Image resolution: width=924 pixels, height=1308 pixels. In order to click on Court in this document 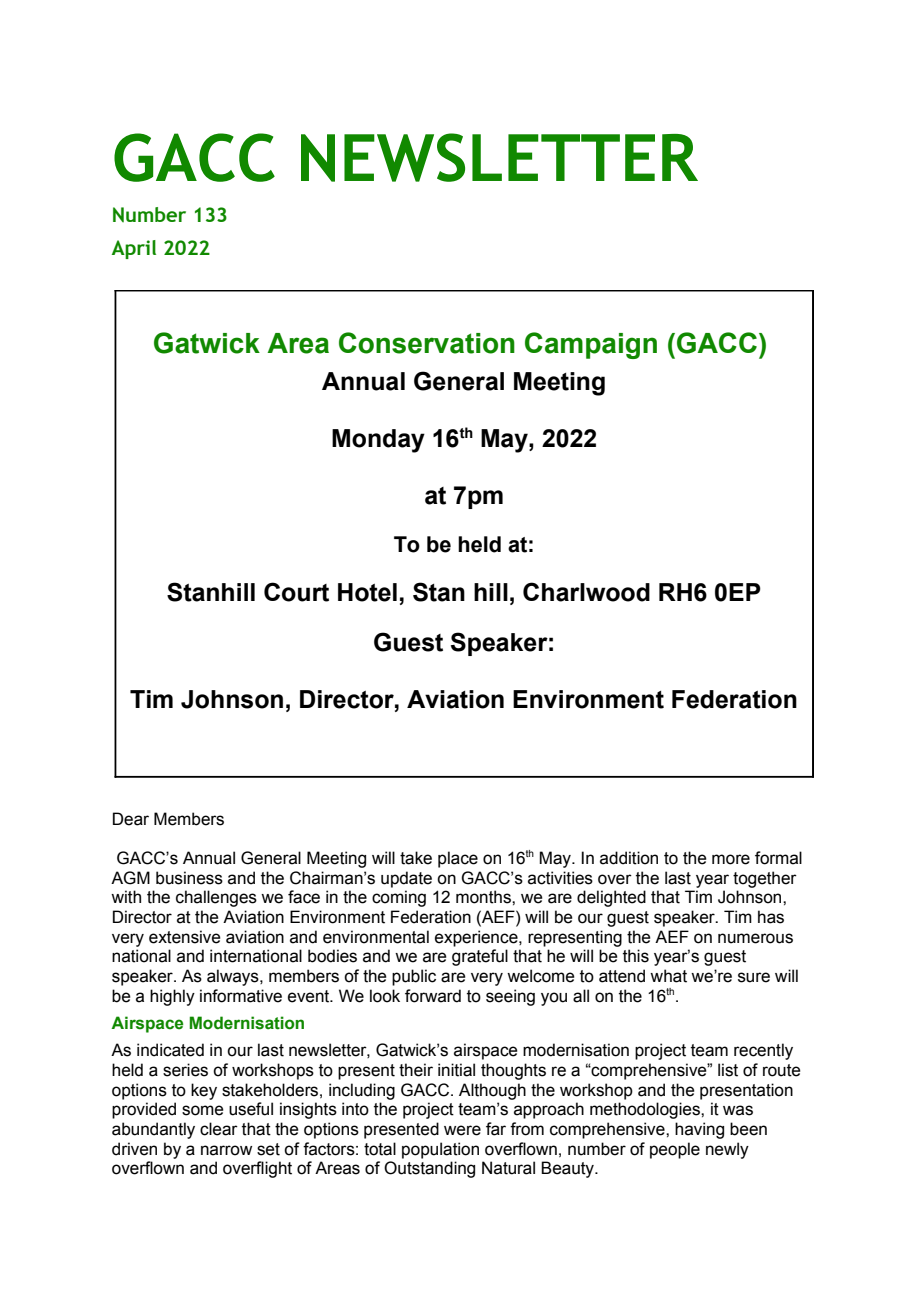, I will do `click(296, 592)`.
